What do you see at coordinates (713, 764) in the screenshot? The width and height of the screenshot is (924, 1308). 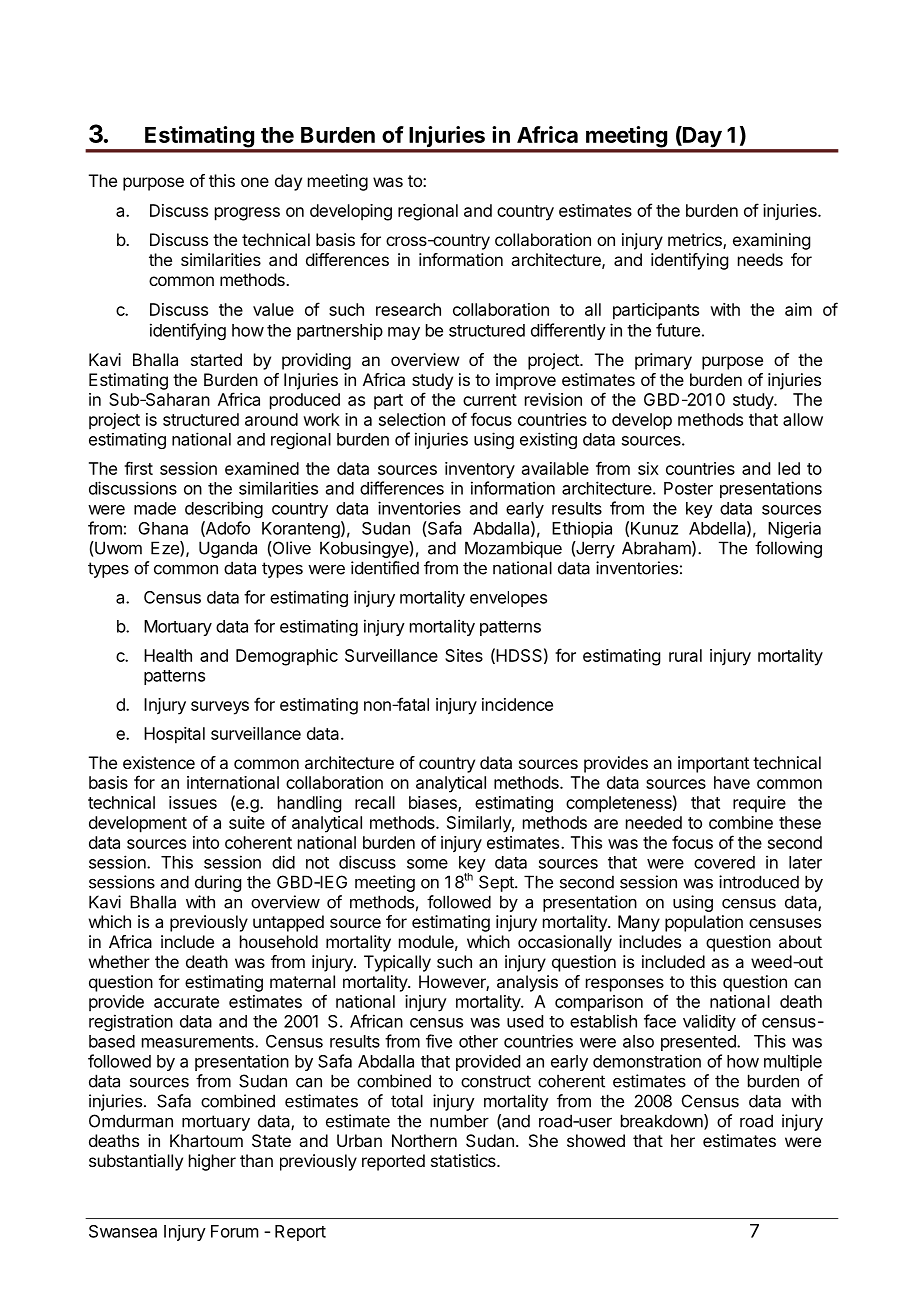 I see `important` at bounding box center [713, 764].
